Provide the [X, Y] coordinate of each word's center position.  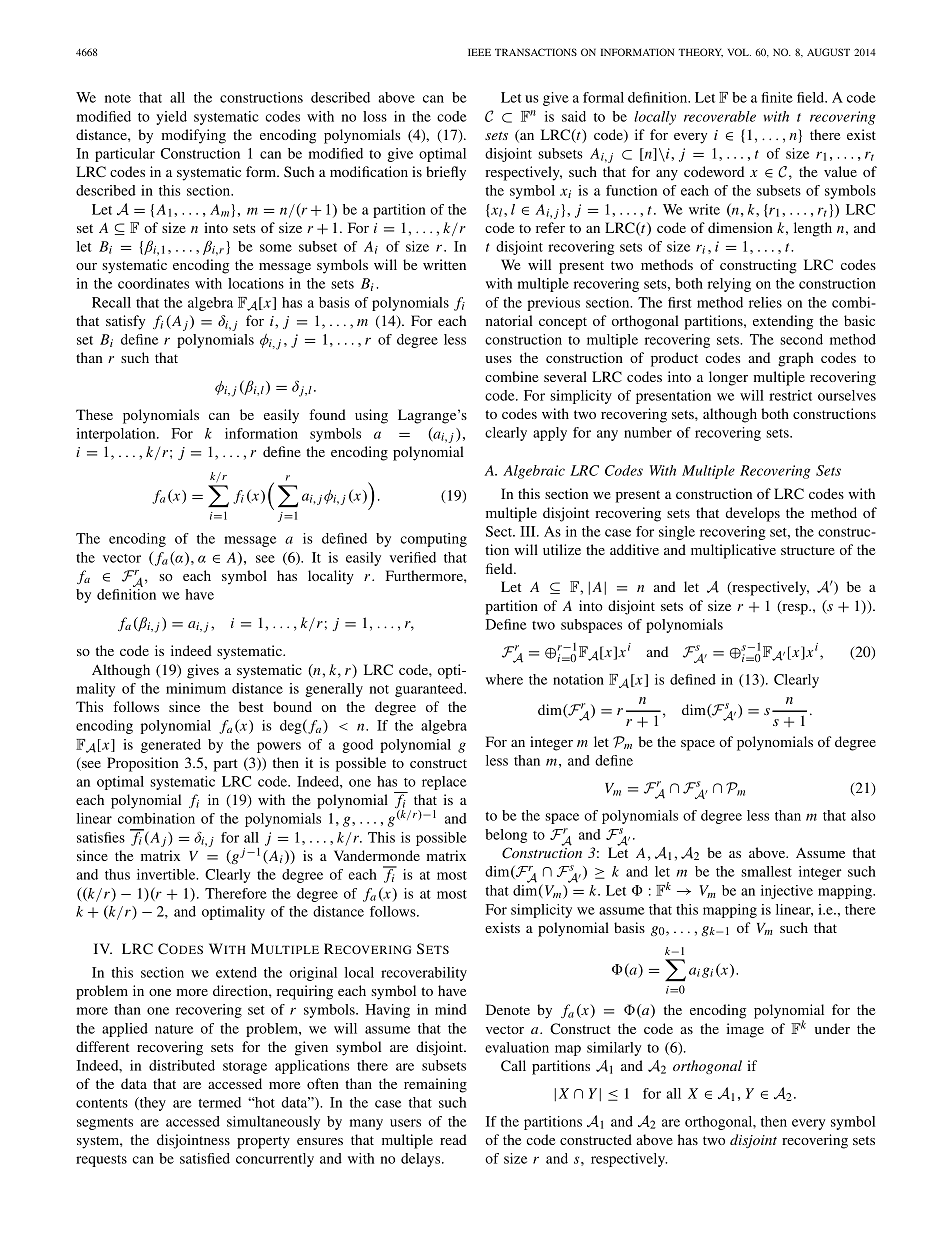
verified [413, 557]
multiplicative [733, 551]
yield [171, 118]
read [453, 1139]
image [745, 1030]
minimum [196, 688]
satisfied [205, 1158]
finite [777, 97]
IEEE [479, 52]
